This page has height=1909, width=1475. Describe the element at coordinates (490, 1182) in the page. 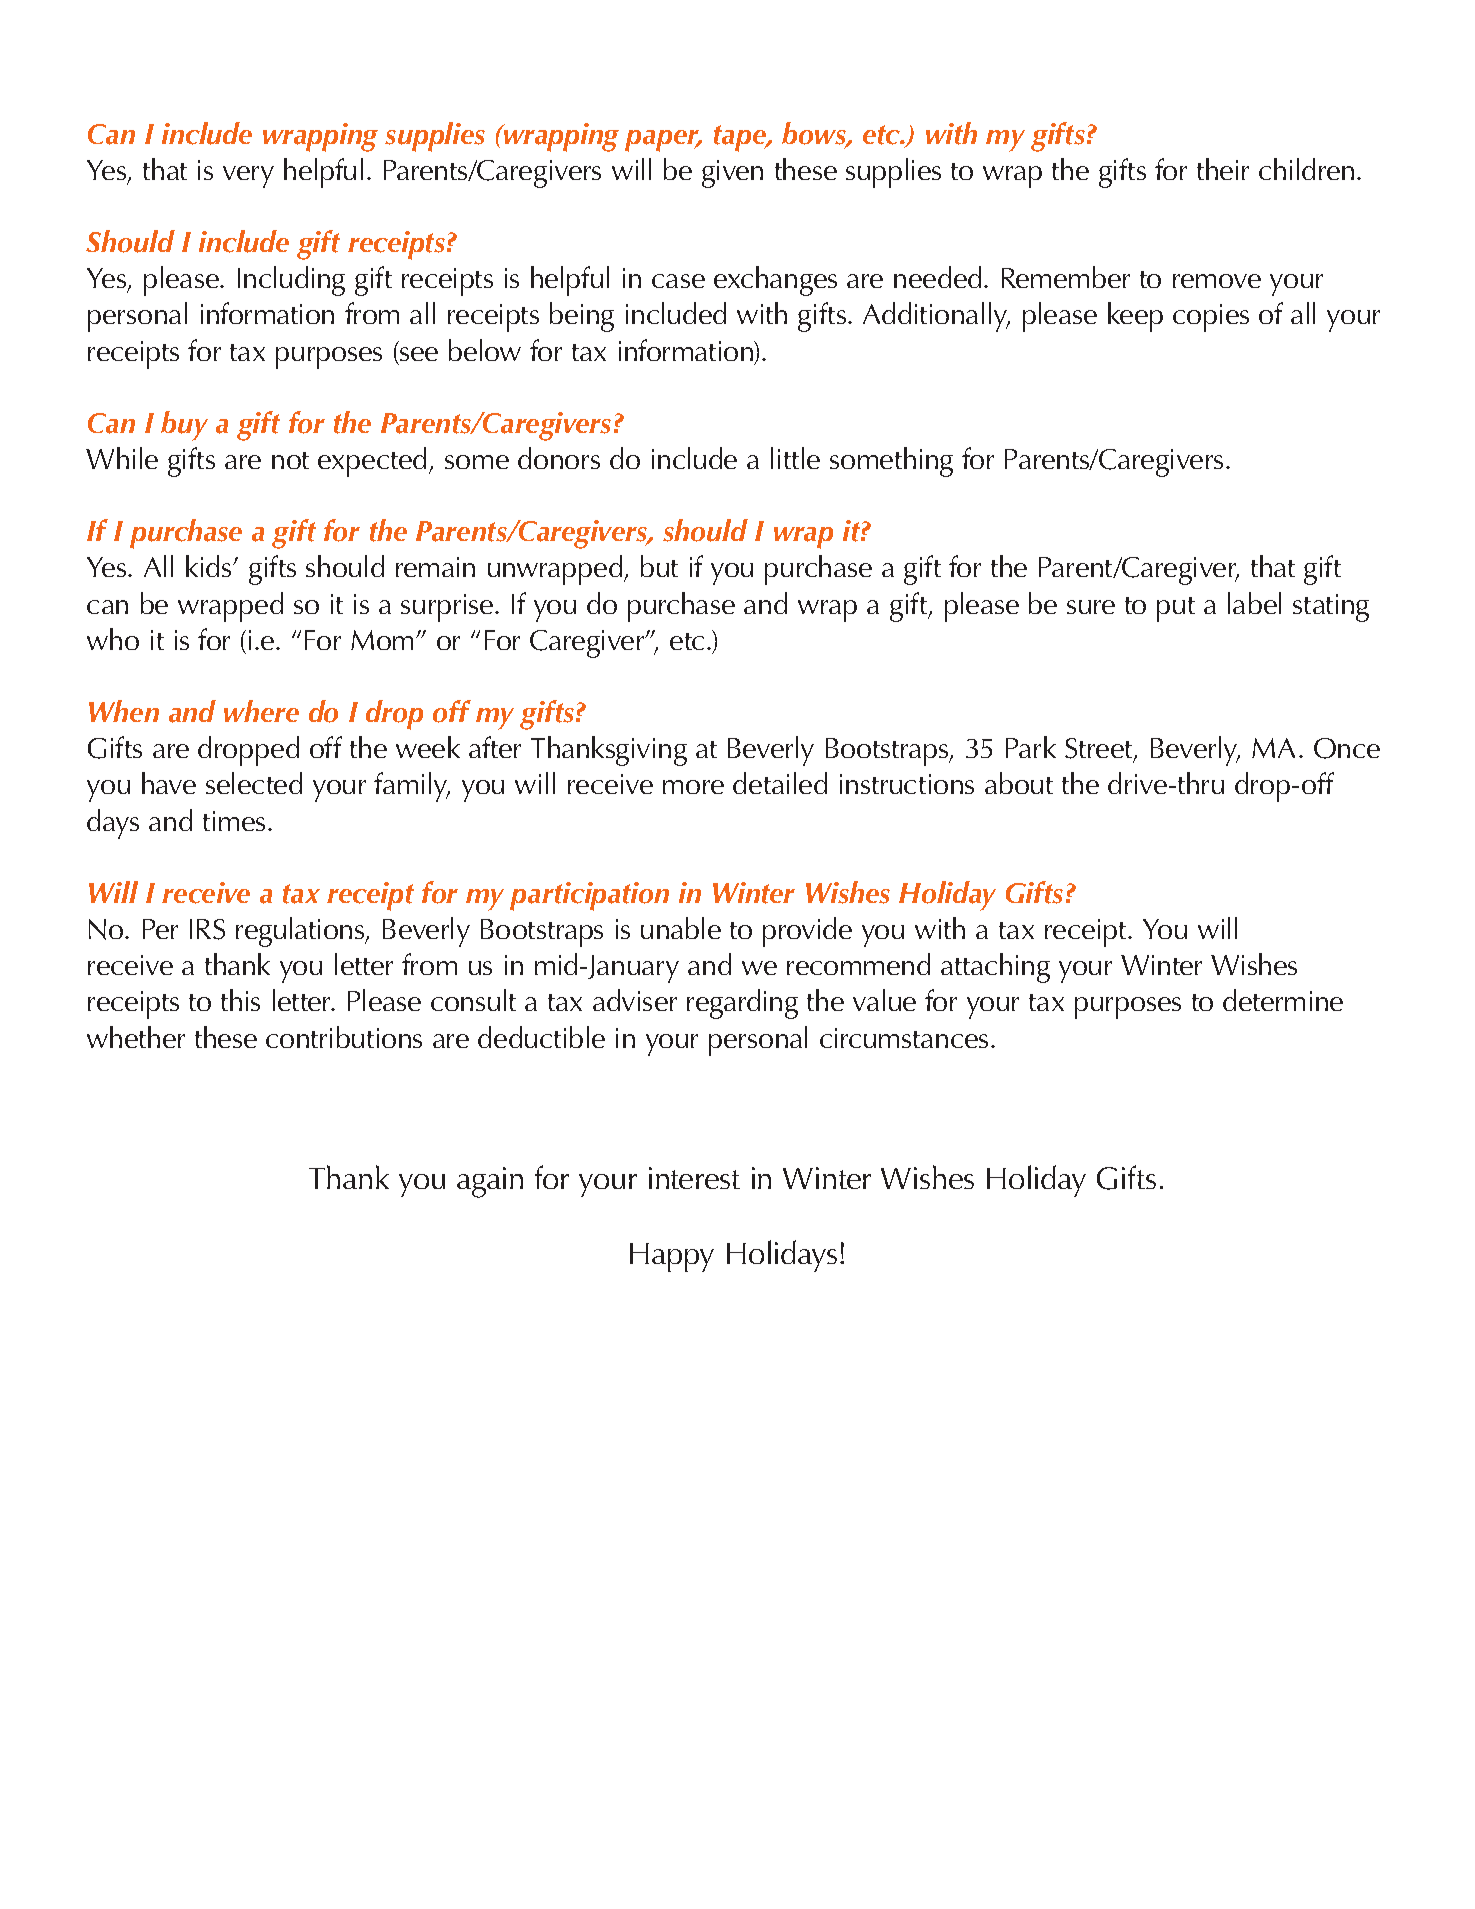

I see `again` at that location.
